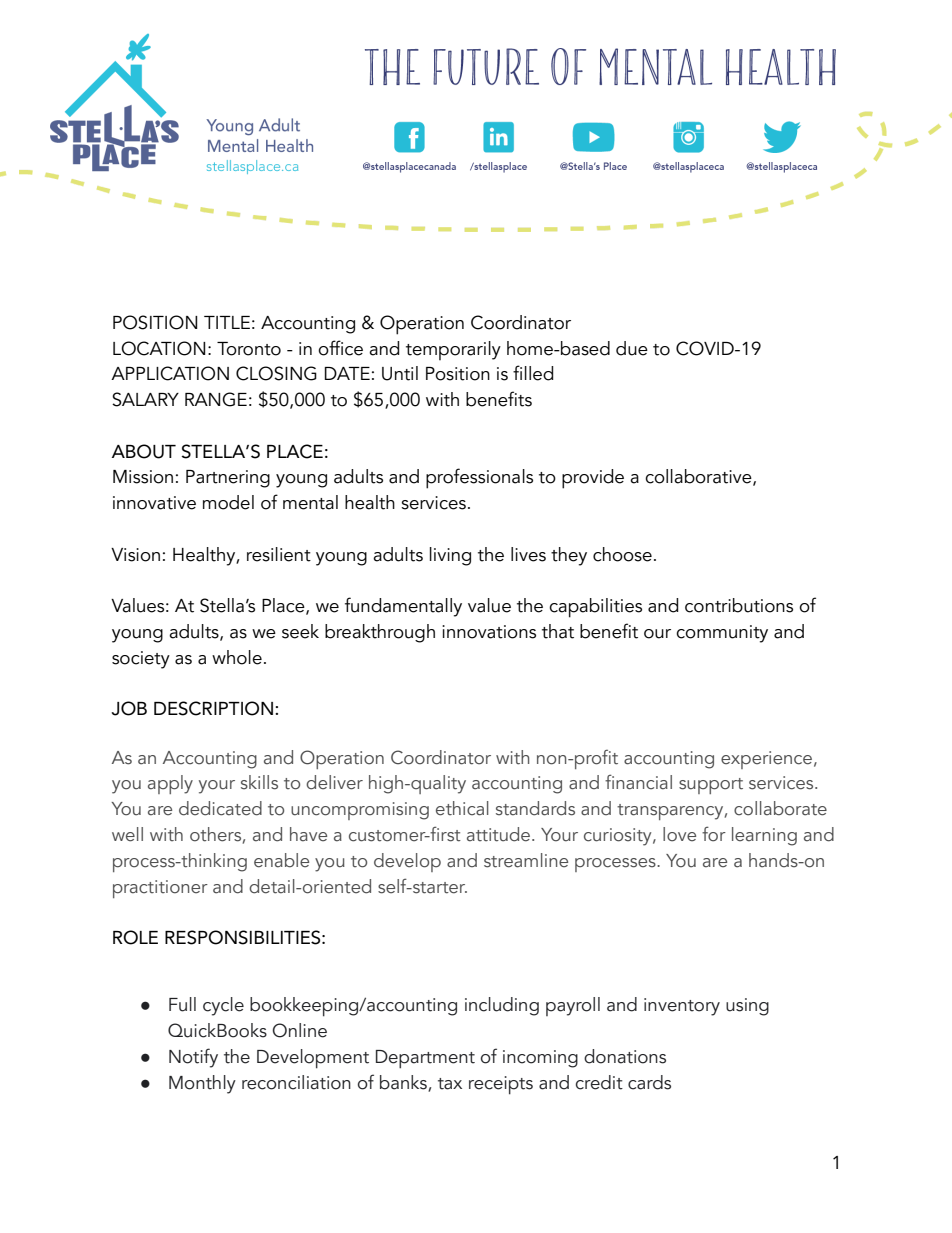 This screenshot has height=1233, width=952. I want to click on Department, so click(425, 1059).
